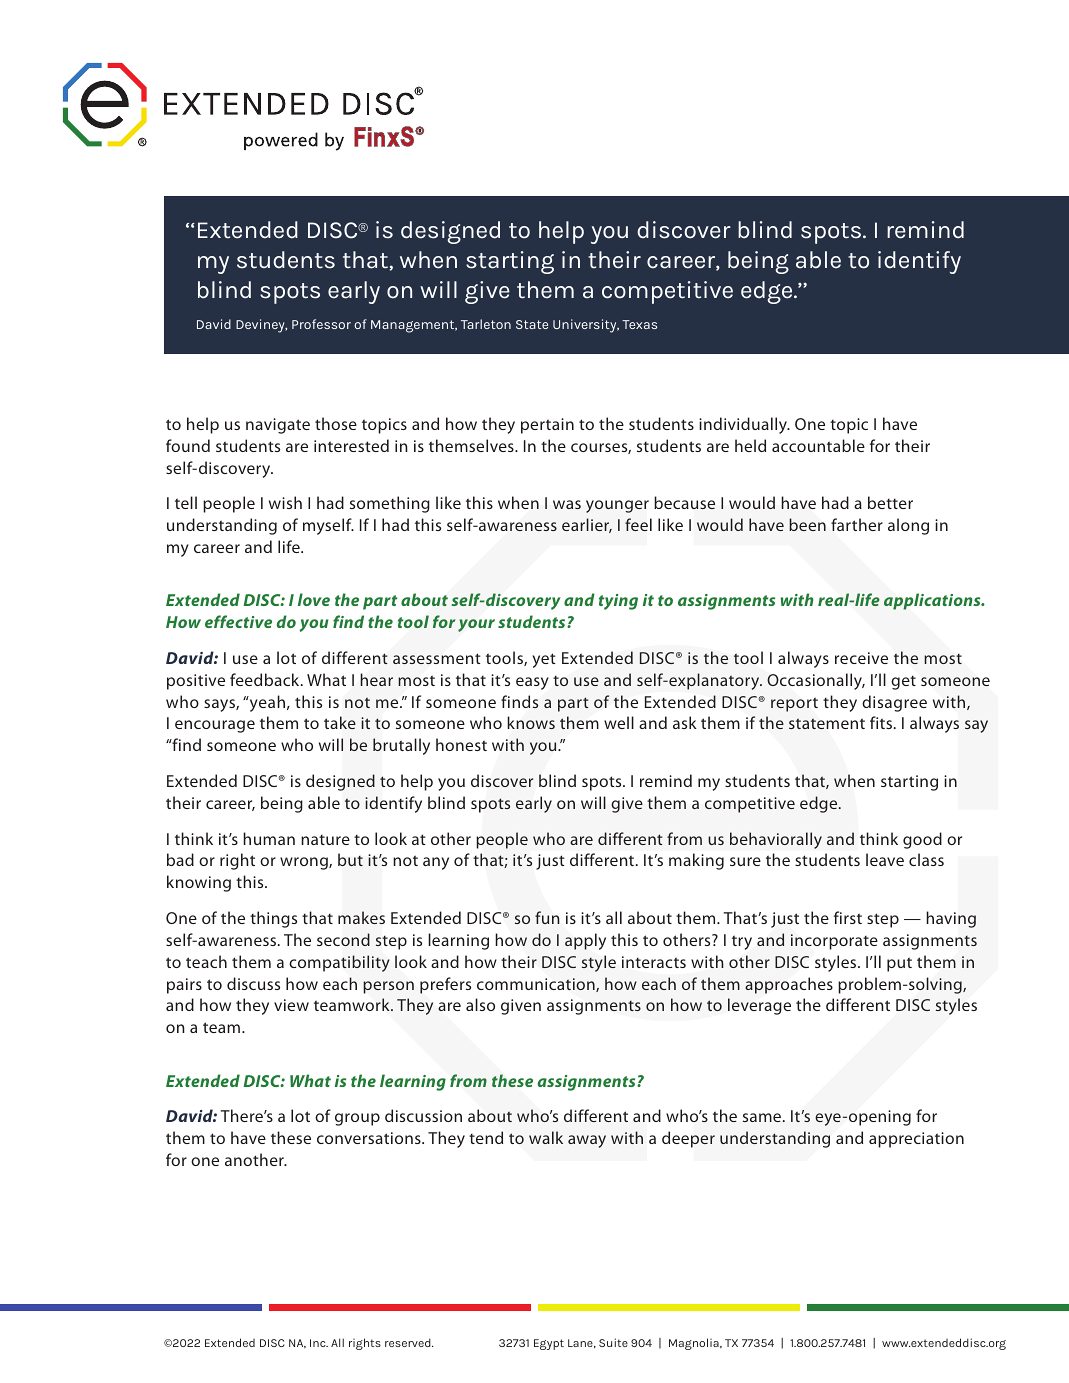  I want to click on Professor, so click(321, 324).
